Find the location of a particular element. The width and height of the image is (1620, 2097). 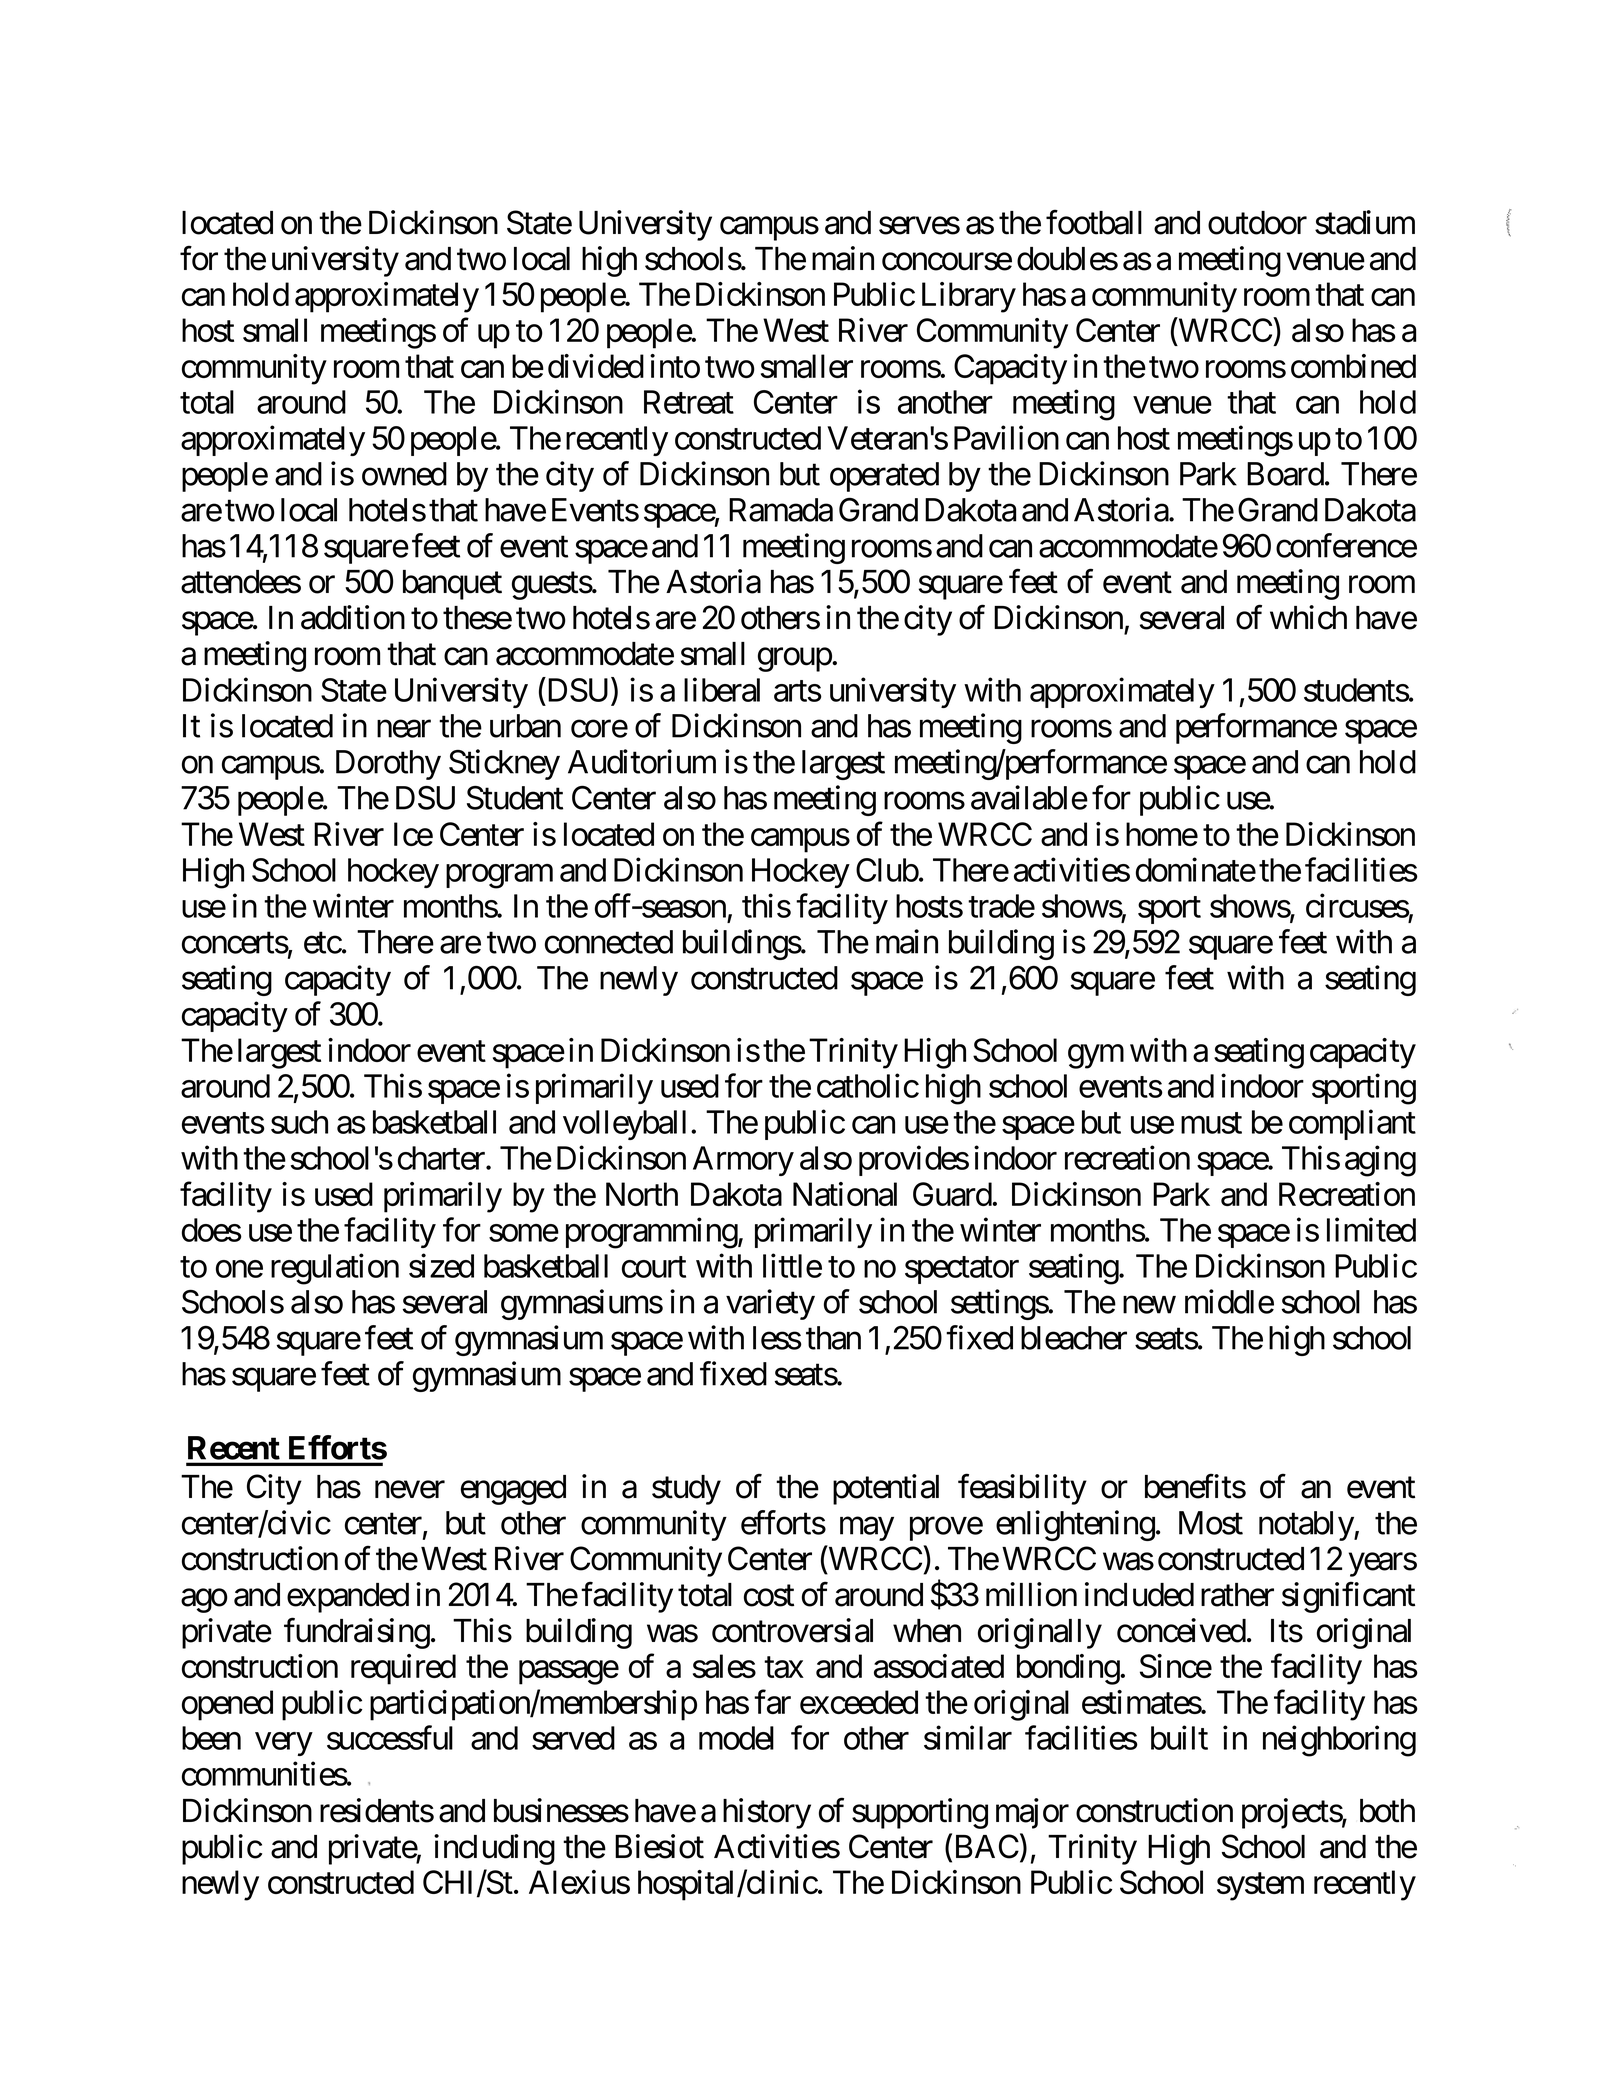

must is located at coordinates (1211, 1123).
